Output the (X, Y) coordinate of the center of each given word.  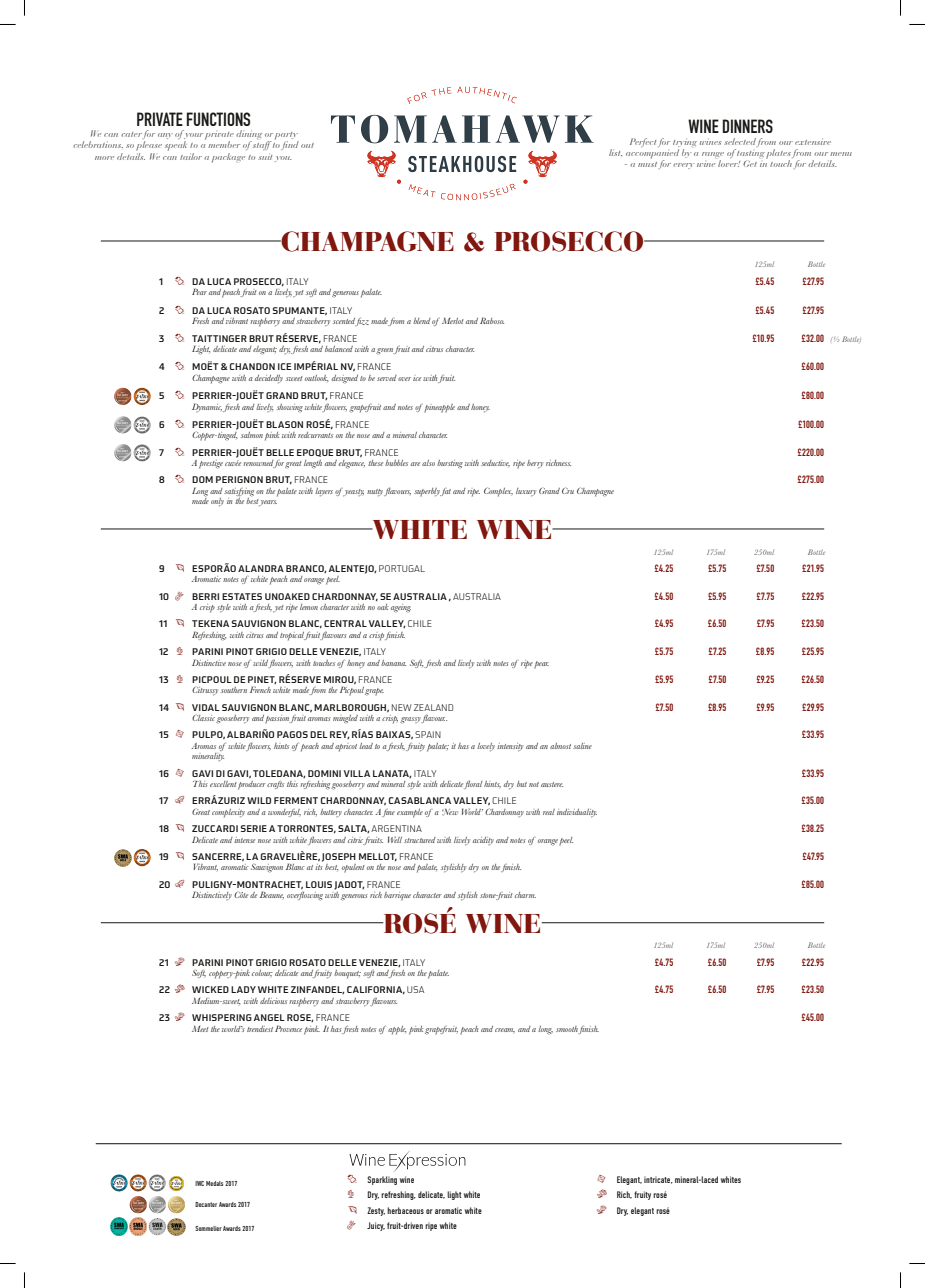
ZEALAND (433, 707)
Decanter (206, 1204)
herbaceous (405, 1210)
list (615, 152)
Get (750, 163)
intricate (658, 1180)
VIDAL (206, 707)
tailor (191, 156)
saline (582, 746)
